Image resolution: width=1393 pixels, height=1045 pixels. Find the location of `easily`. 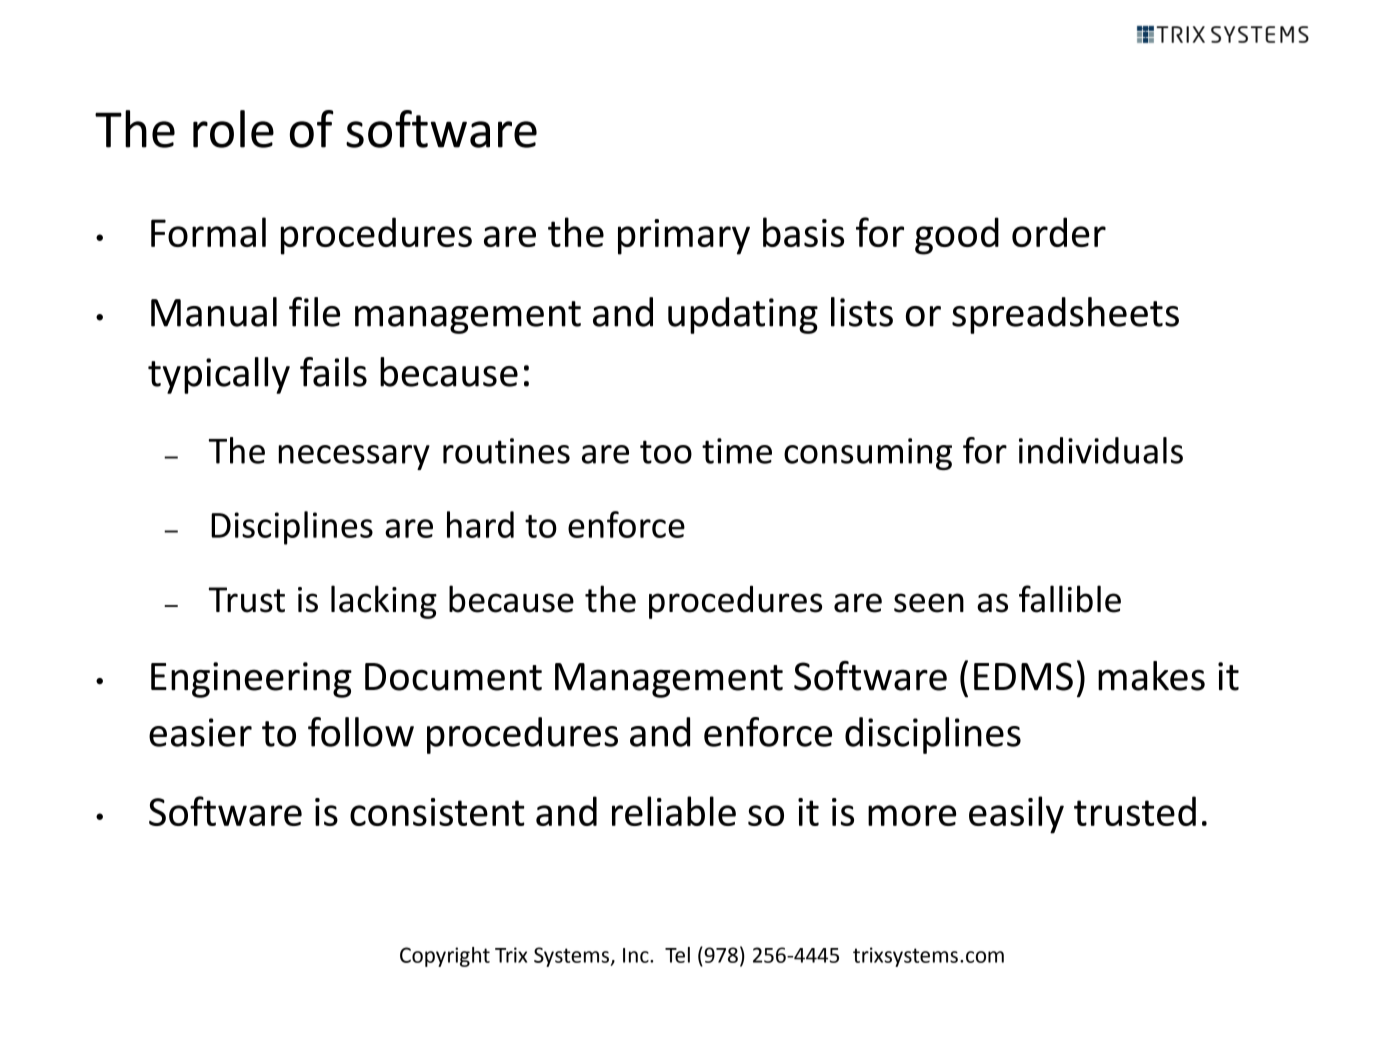

easily is located at coordinates (1016, 815).
